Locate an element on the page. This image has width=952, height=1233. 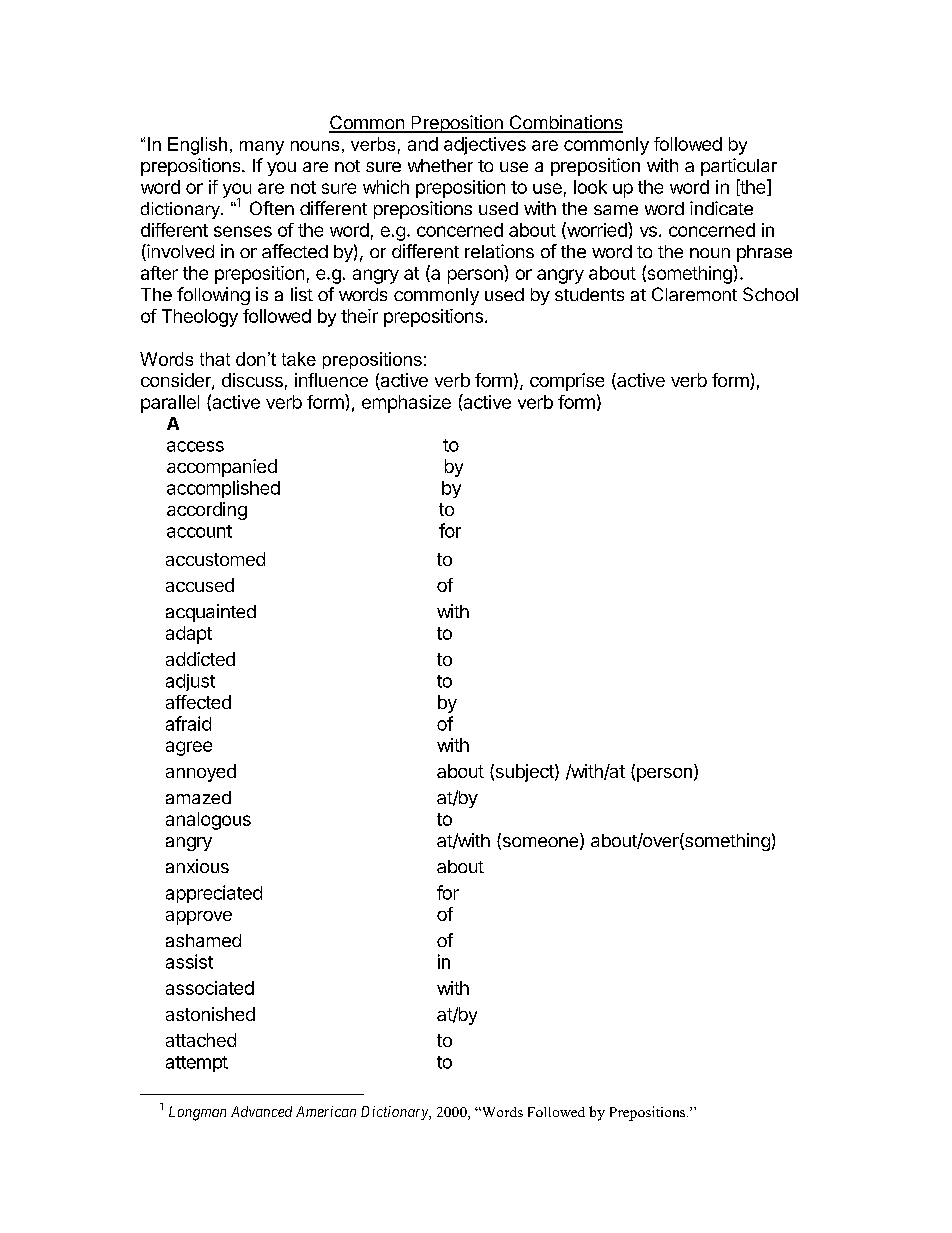
adjectives is located at coordinates (485, 146).
